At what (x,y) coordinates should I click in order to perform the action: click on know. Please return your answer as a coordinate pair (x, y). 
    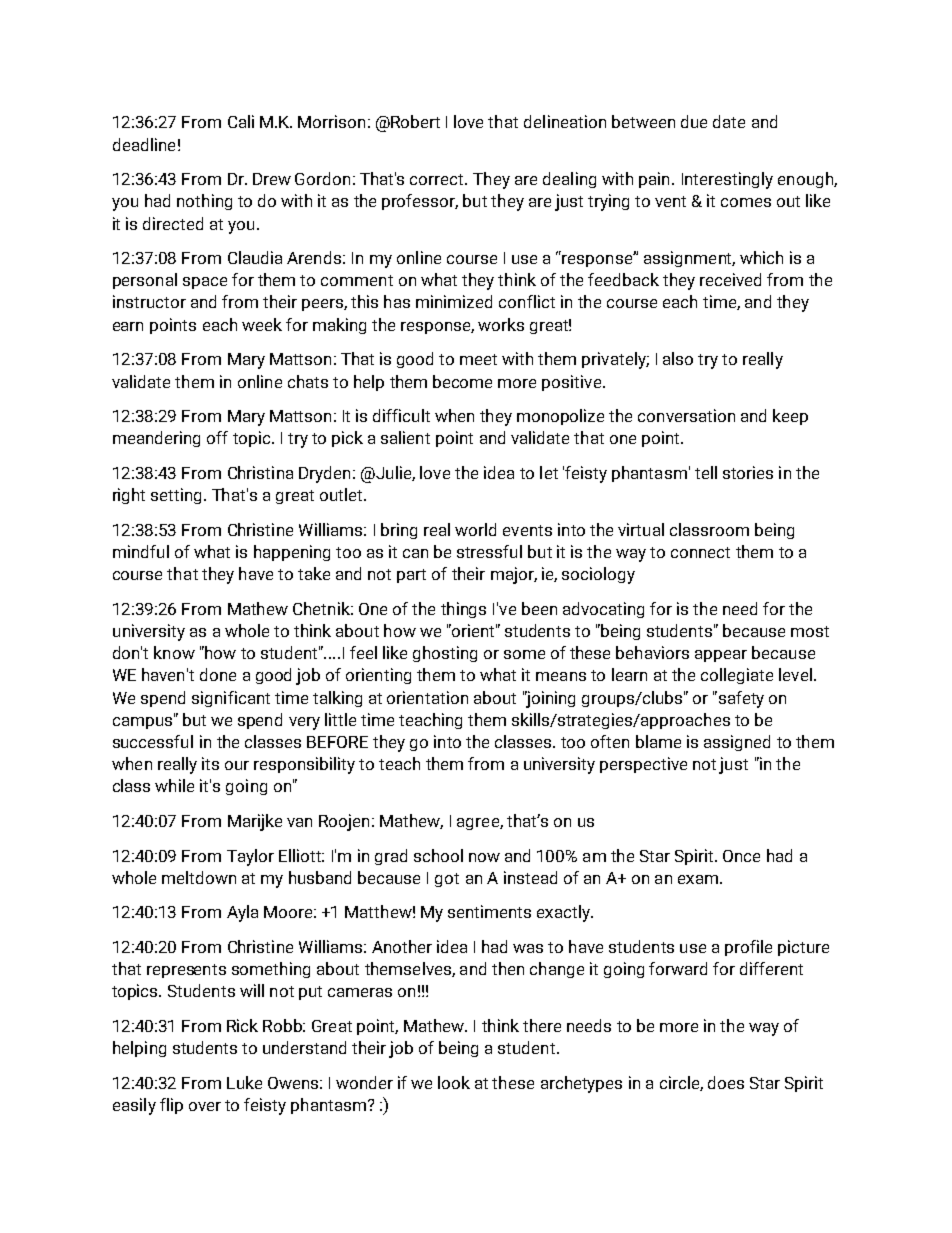
    Looking at the image, I should click on (174, 652).
